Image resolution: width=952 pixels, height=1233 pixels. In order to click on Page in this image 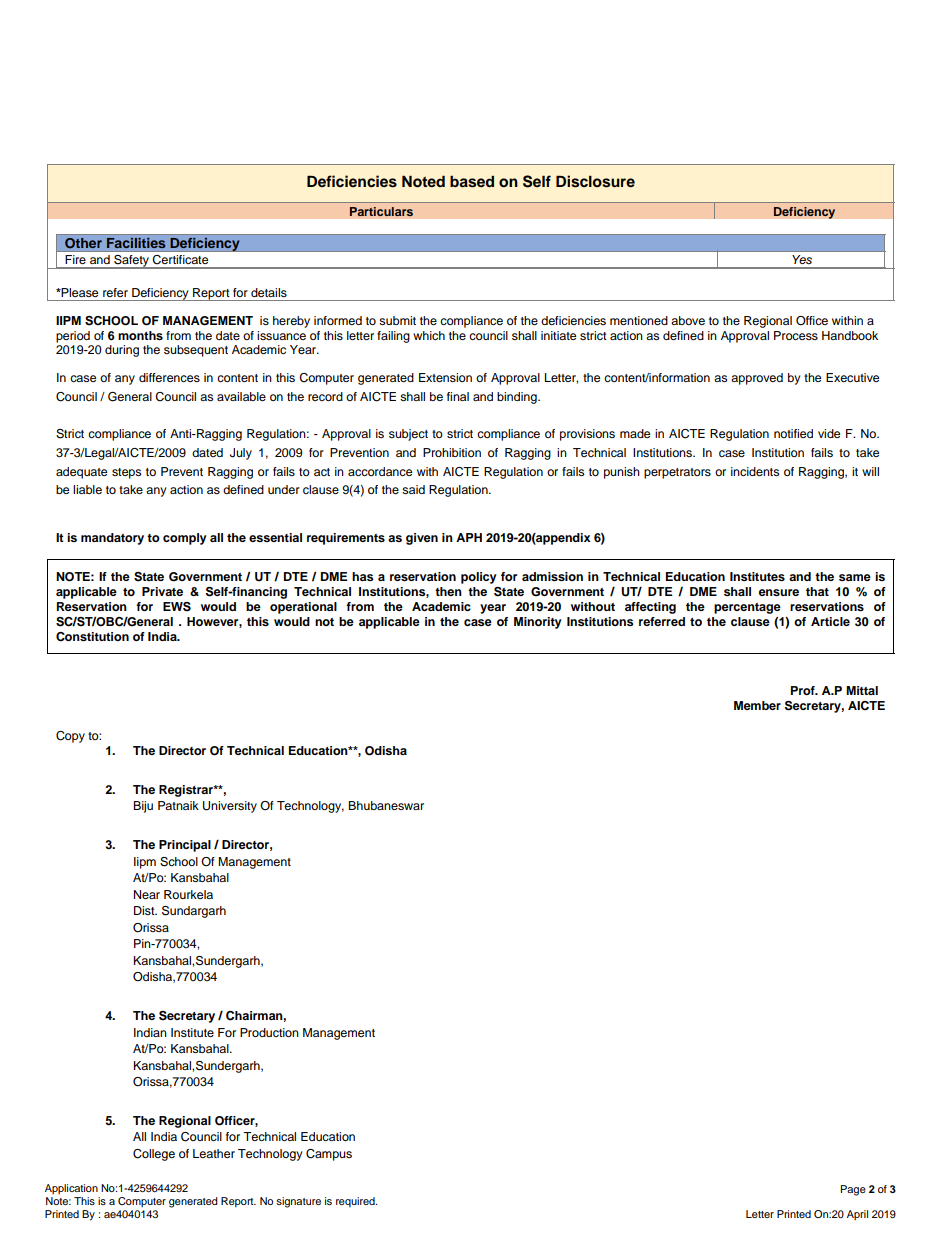, I will do `click(853, 1190)`.
